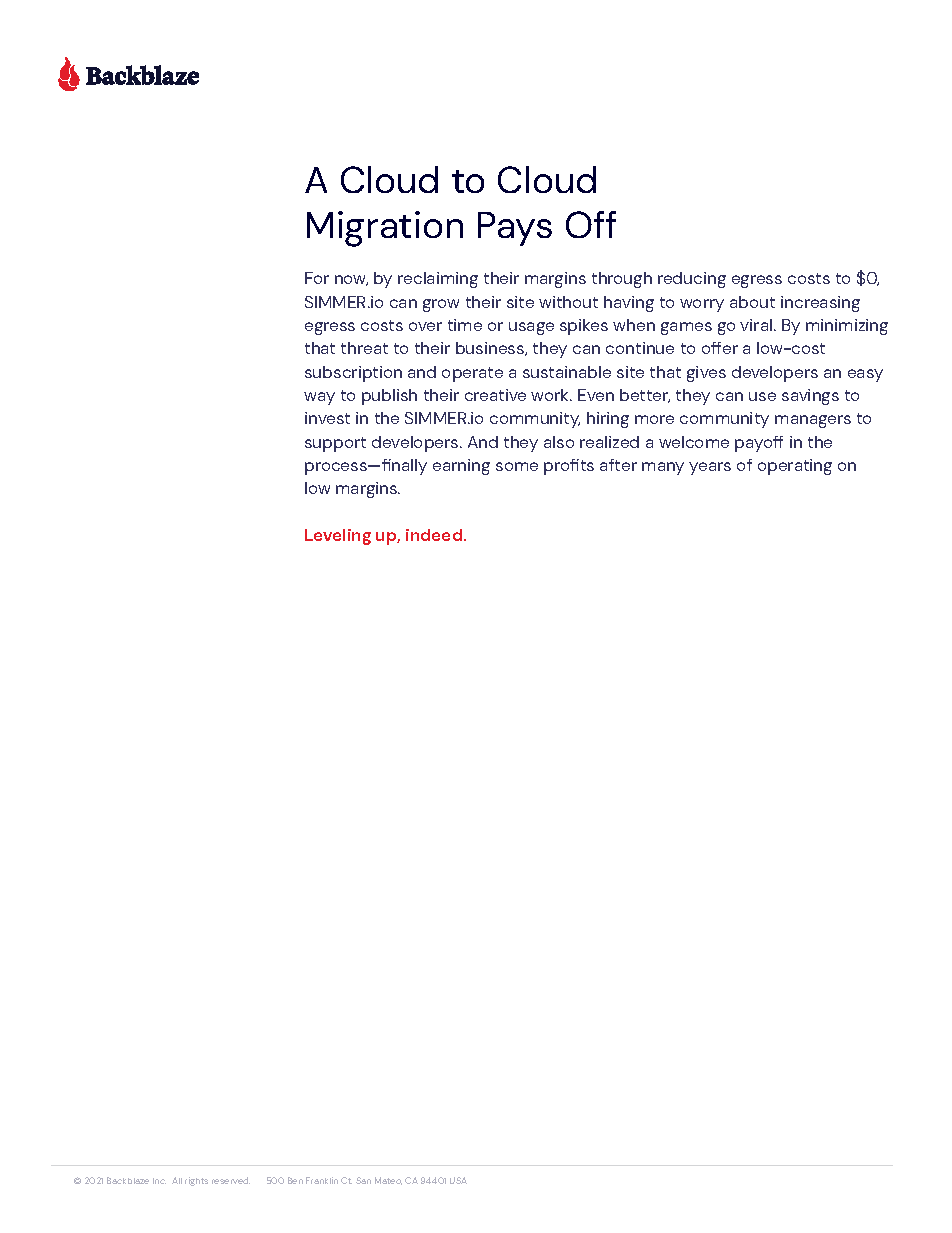 The width and height of the image is (952, 1233). I want to click on Pays, so click(515, 229).
